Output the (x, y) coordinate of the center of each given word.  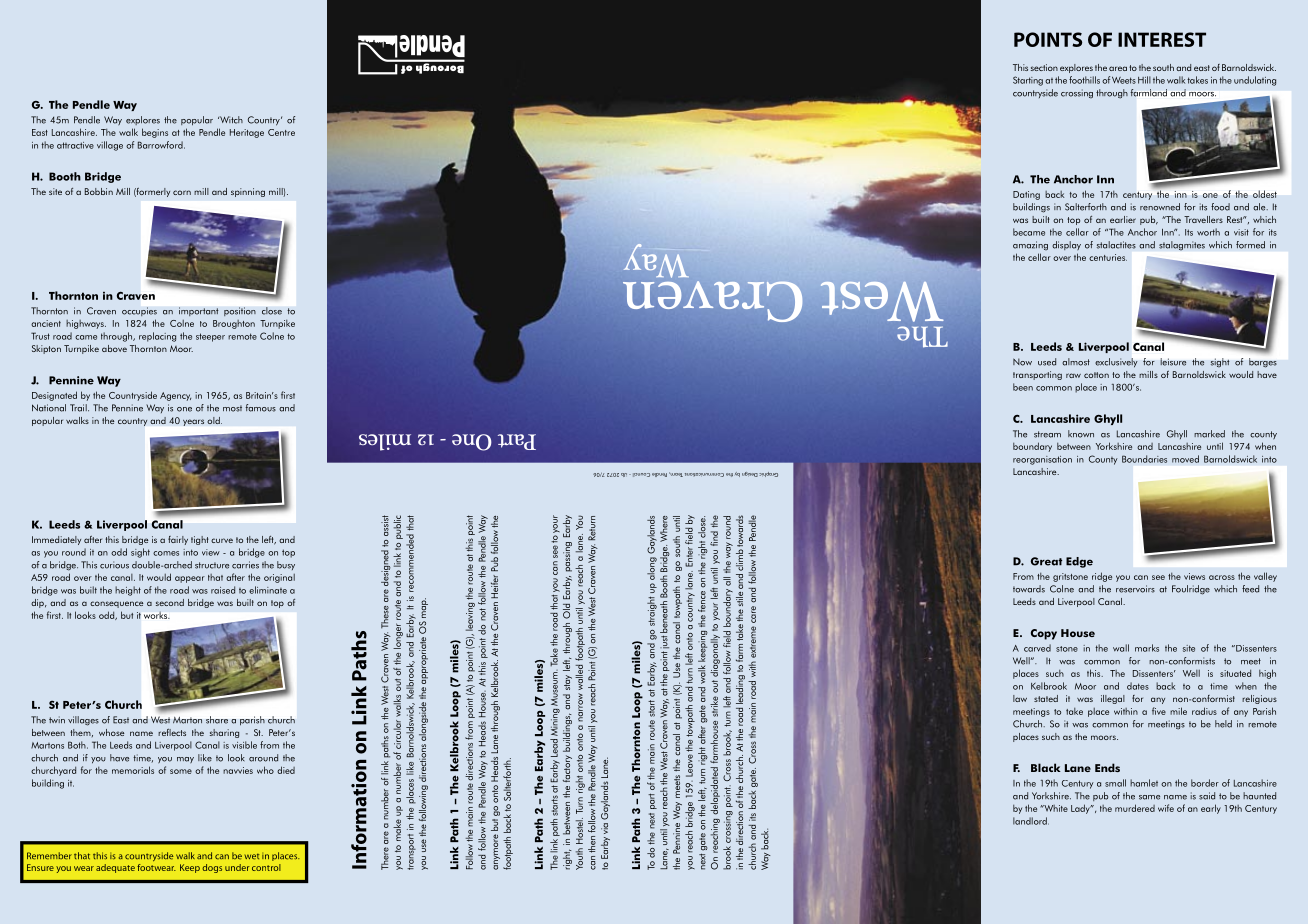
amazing (1030, 245)
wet (252, 856)
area (1118, 68)
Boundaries (1144, 459)
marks (1147, 648)
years (193, 422)
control (266, 867)
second (170, 602)
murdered (1135, 808)
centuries (1108, 257)
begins (155, 133)
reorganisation (1042, 460)
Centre (281, 132)
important (199, 312)
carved (1037, 648)
